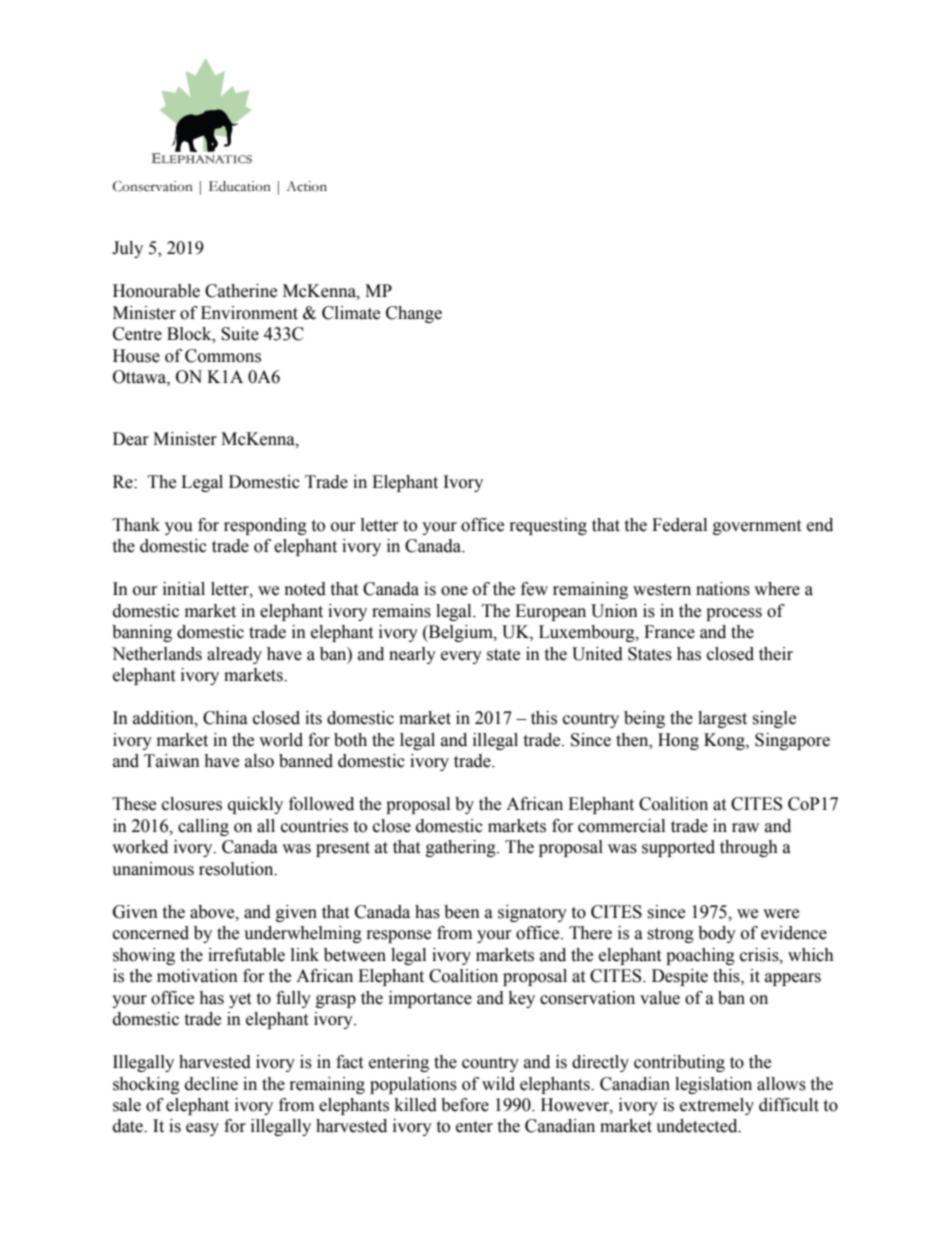 The image size is (952, 1233). What do you see at coordinates (131, 439) in the screenshot?
I see `Dear` at bounding box center [131, 439].
